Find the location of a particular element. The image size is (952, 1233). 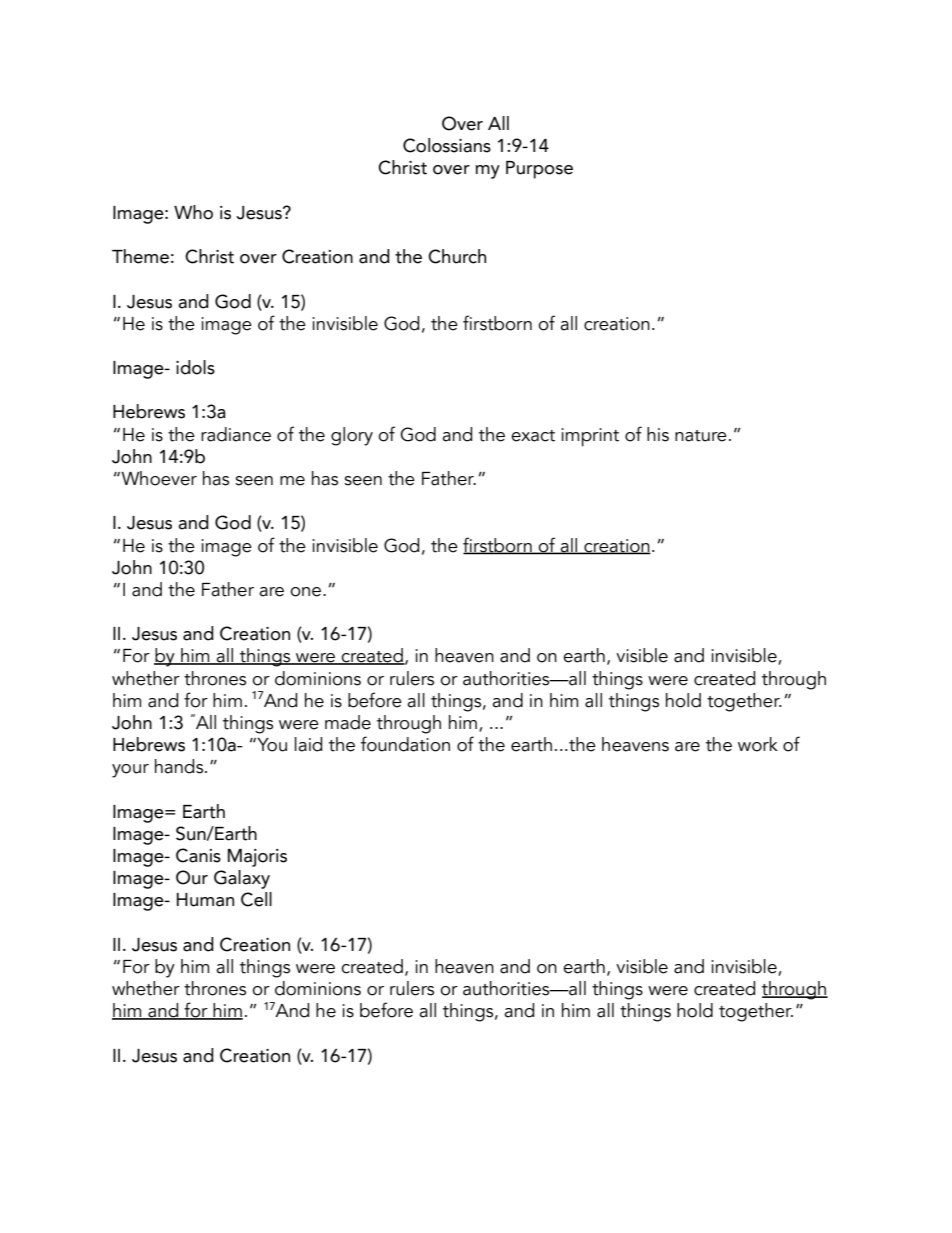

foundation is located at coordinates (405, 744).
